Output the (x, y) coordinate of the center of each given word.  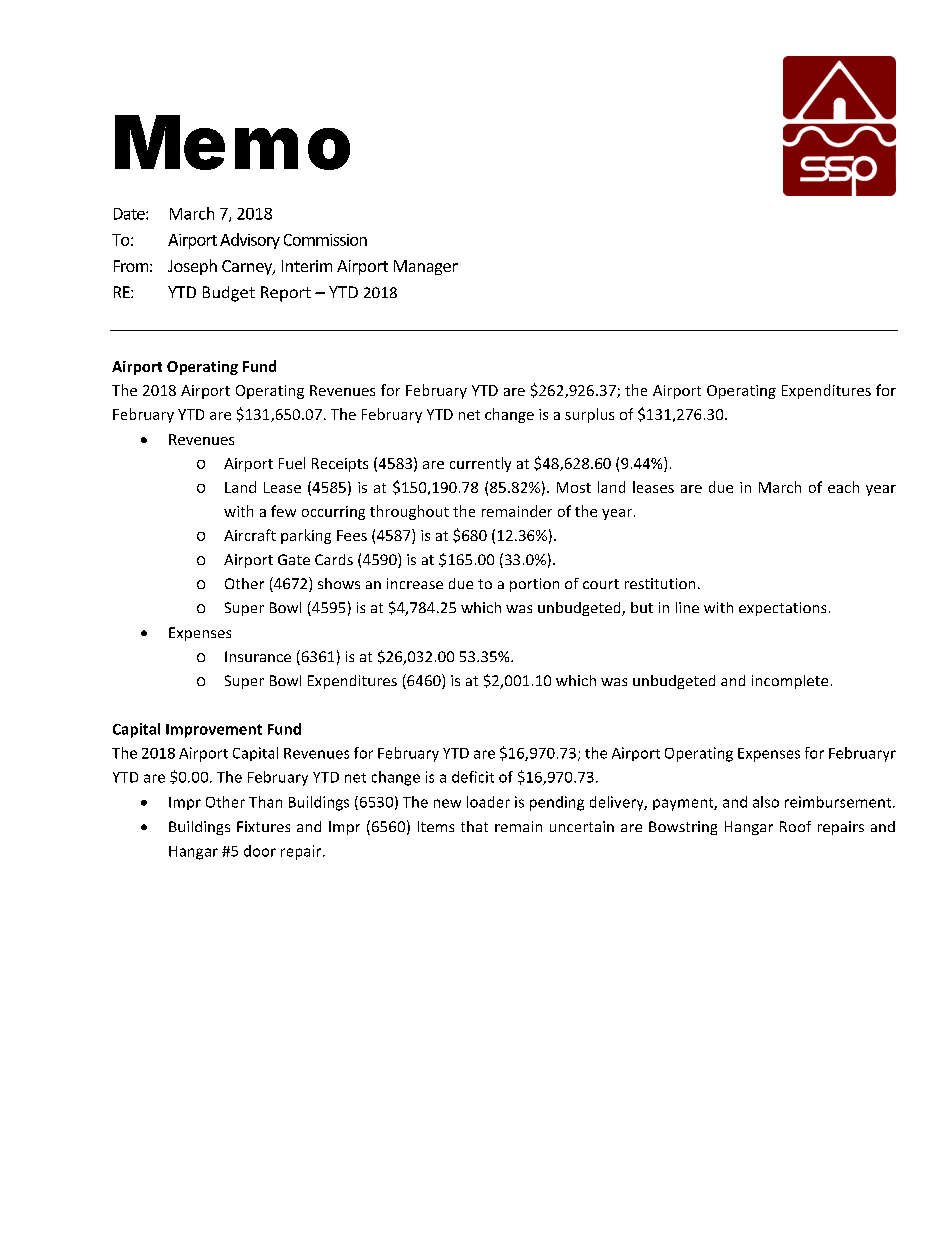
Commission (325, 240)
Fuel (292, 463)
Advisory (250, 241)
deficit (473, 777)
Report (286, 294)
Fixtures (263, 826)
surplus (589, 415)
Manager (426, 267)
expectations (782, 609)
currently (480, 464)
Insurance (258, 656)
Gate (294, 559)
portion (534, 585)
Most (574, 487)
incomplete (790, 682)
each (843, 487)
